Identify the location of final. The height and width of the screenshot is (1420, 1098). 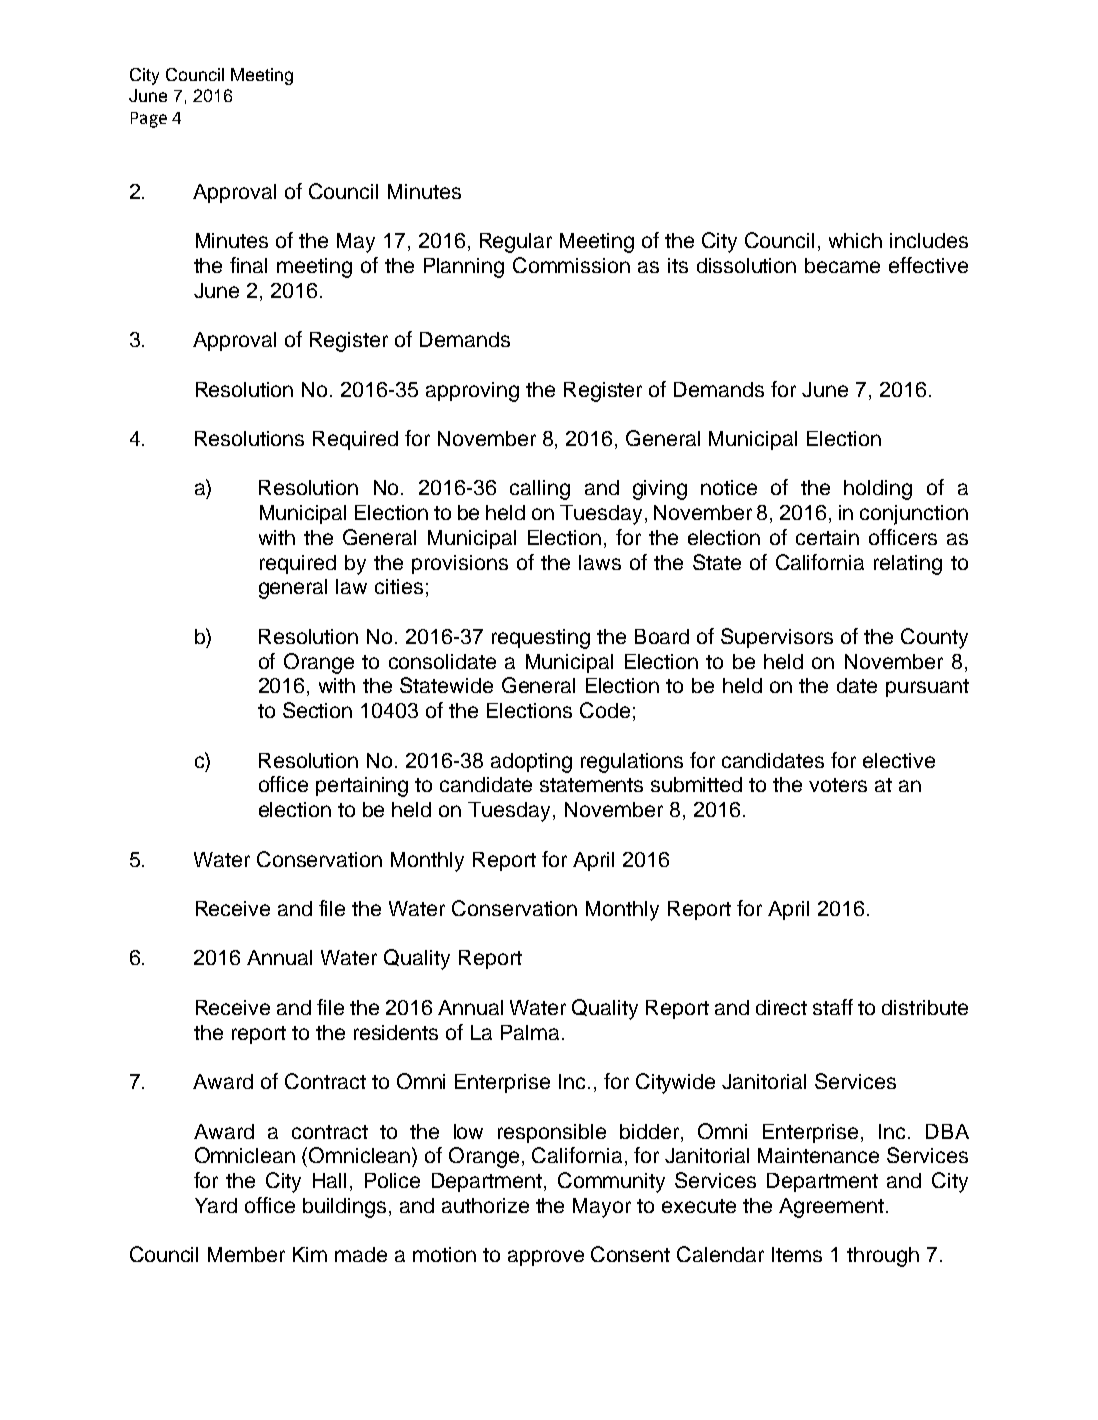
(248, 265).
